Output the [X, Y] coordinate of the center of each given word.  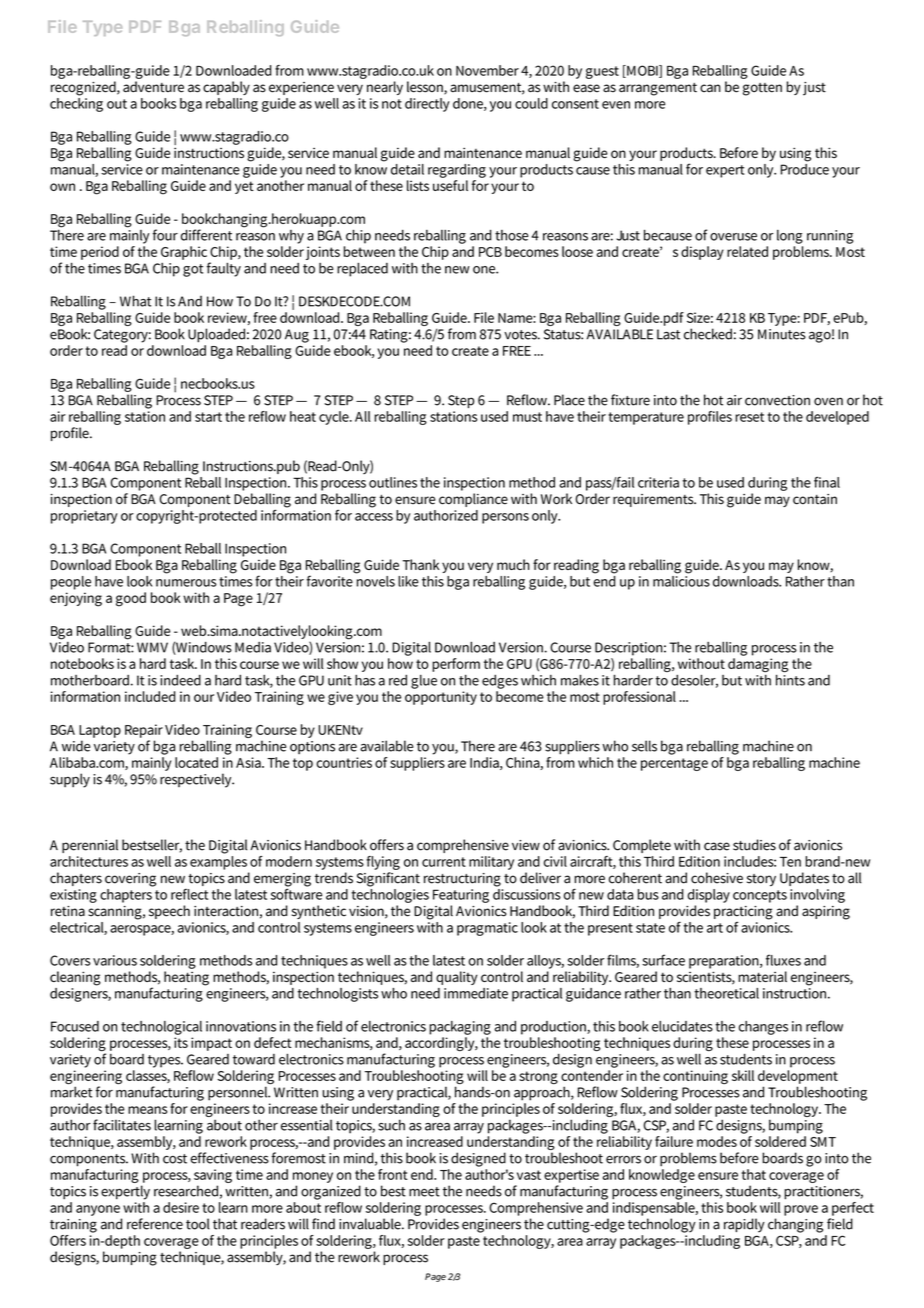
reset [749, 417]
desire [181, 1207]
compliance [473, 500]
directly [427, 105]
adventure [153, 87]
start [208, 417]
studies [754, 845]
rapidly [744, 1225]
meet [424, 1192]
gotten [762, 89]
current [444, 862]
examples [218, 861]
